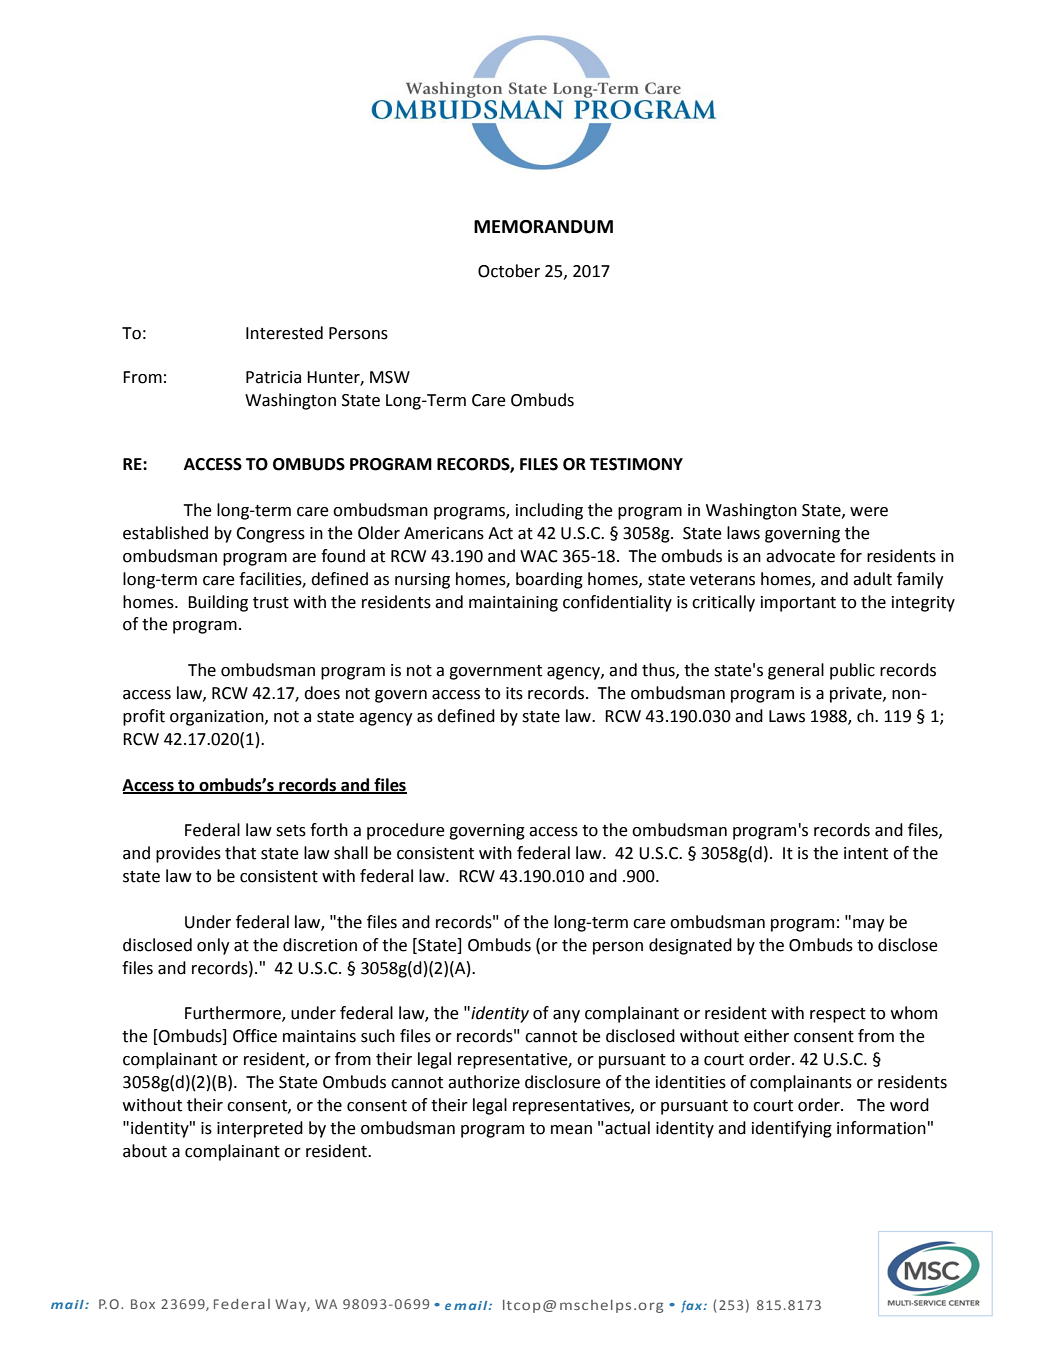  What do you see at coordinates (571, 1130) in the screenshot?
I see `mean` at bounding box center [571, 1130].
